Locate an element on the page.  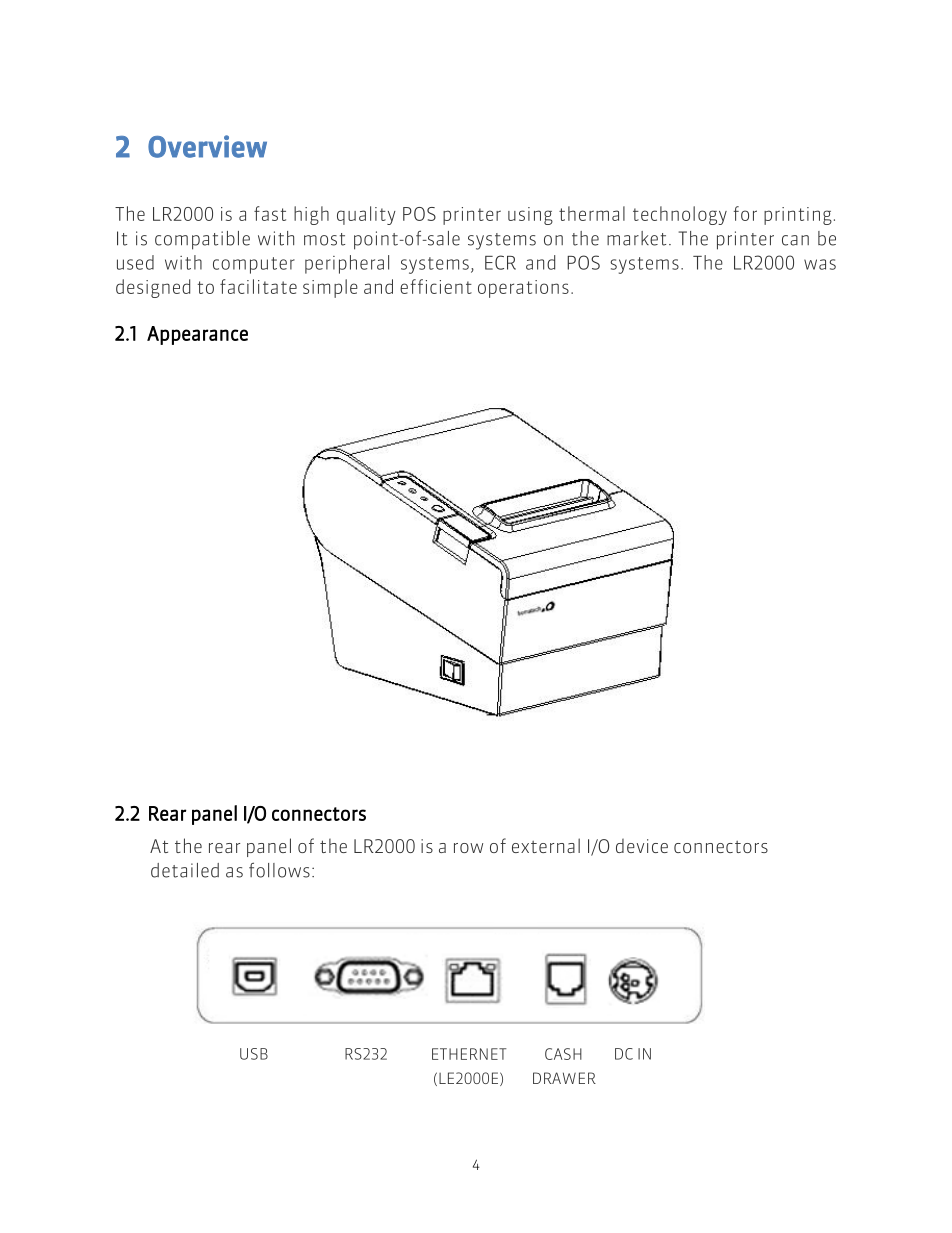
device is located at coordinates (642, 846).
